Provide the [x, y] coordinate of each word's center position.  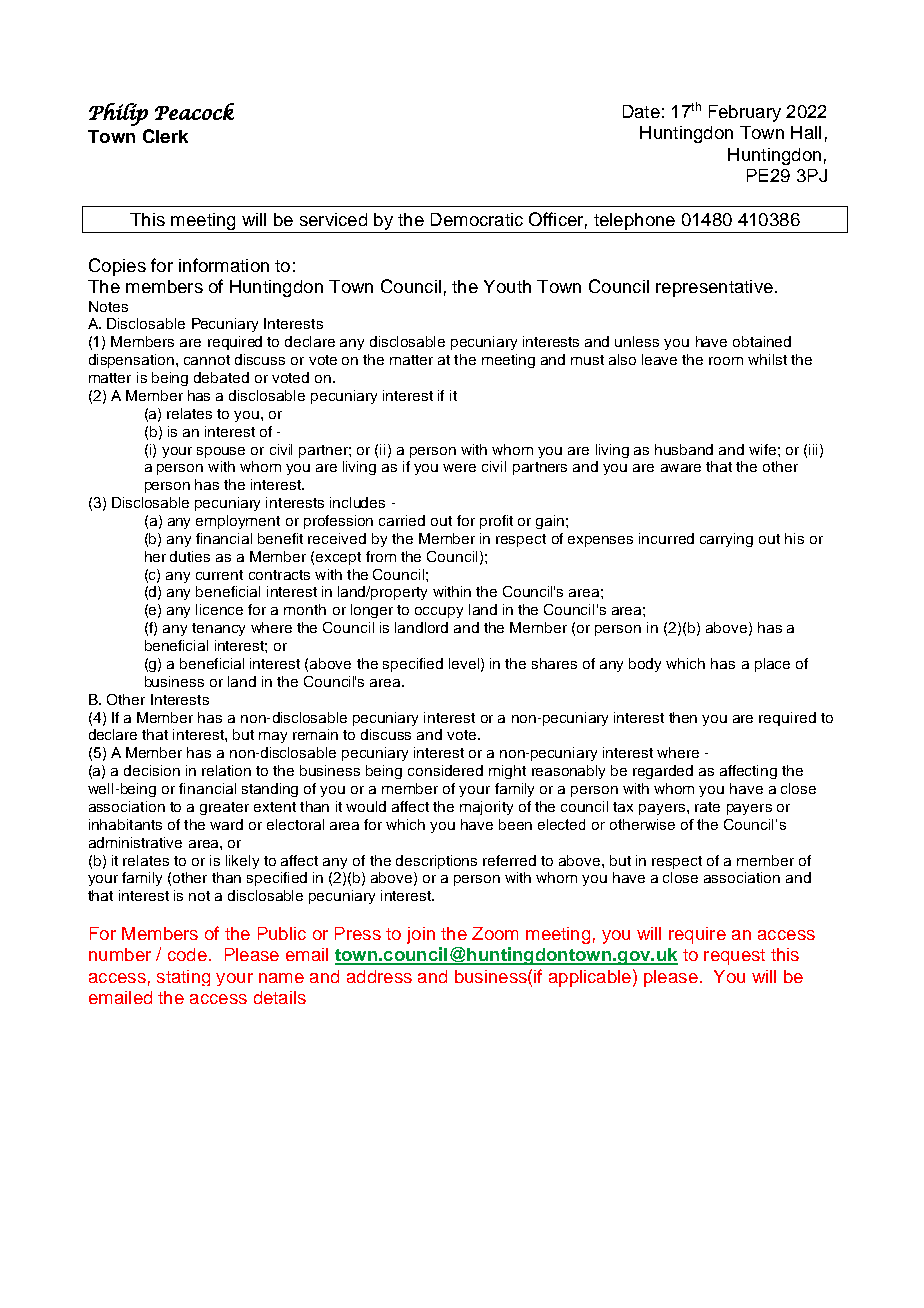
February [745, 113]
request [734, 957]
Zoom [495, 933]
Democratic [477, 219]
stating [183, 978]
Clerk [165, 136]
